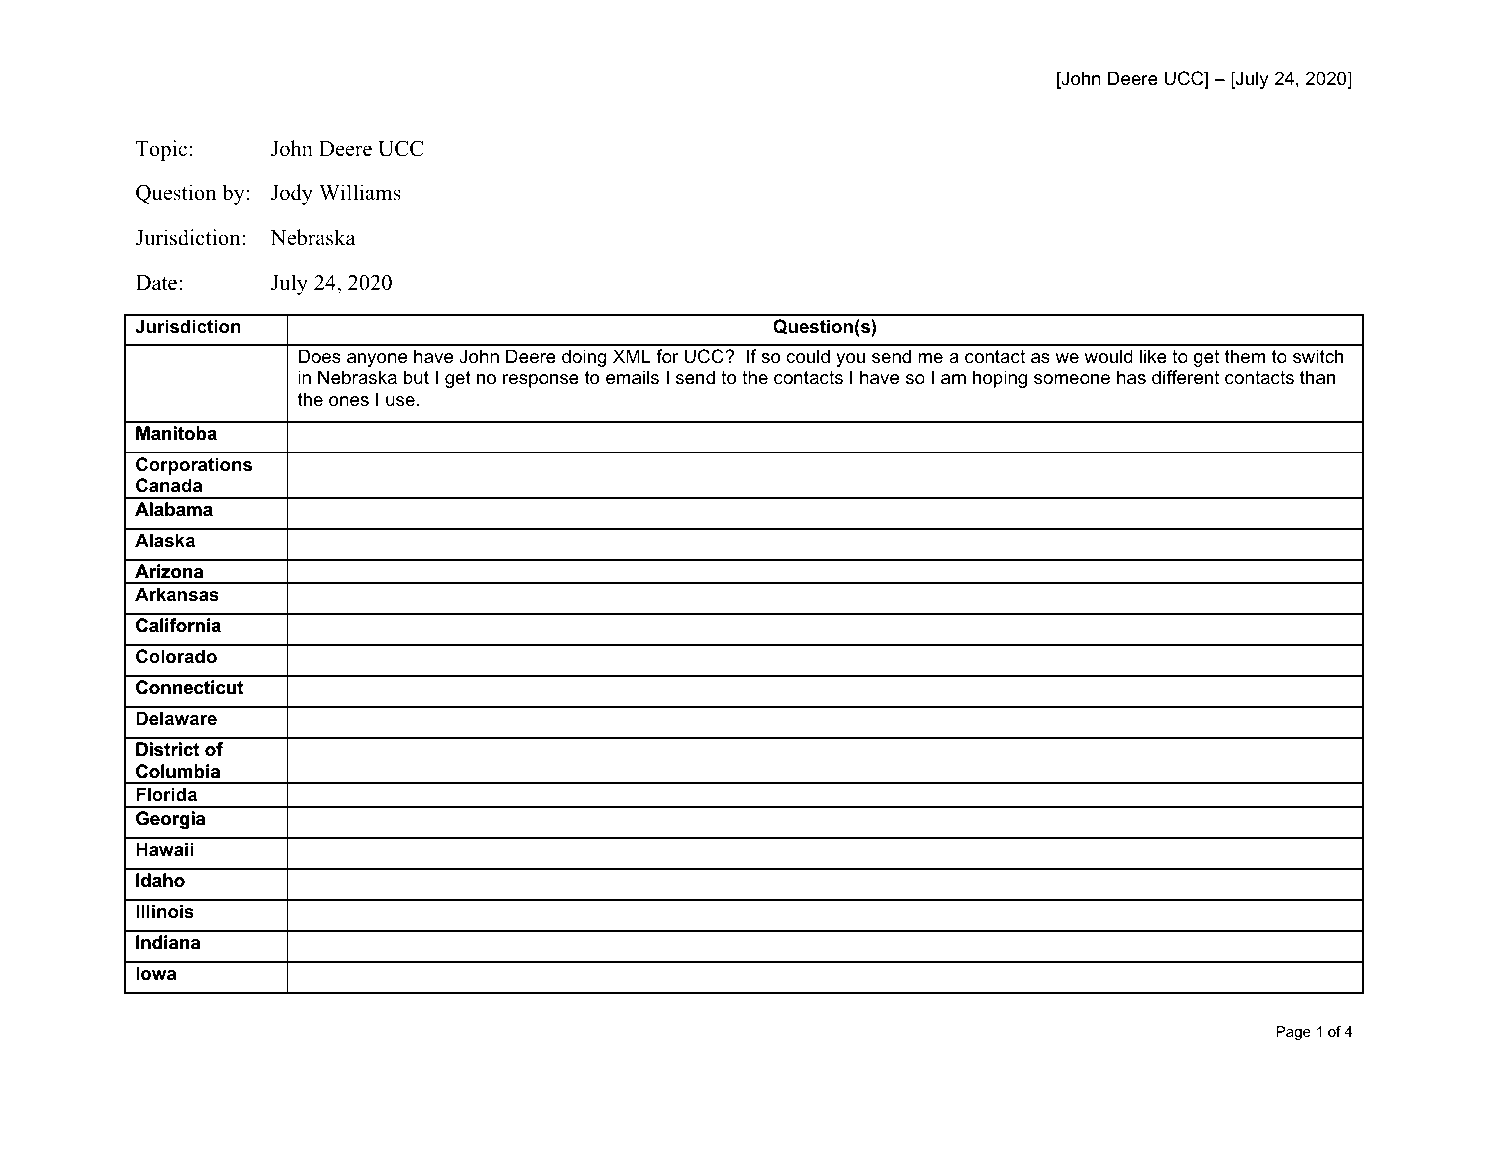  What do you see at coordinates (292, 194) in the screenshot?
I see `Jody` at bounding box center [292, 194].
